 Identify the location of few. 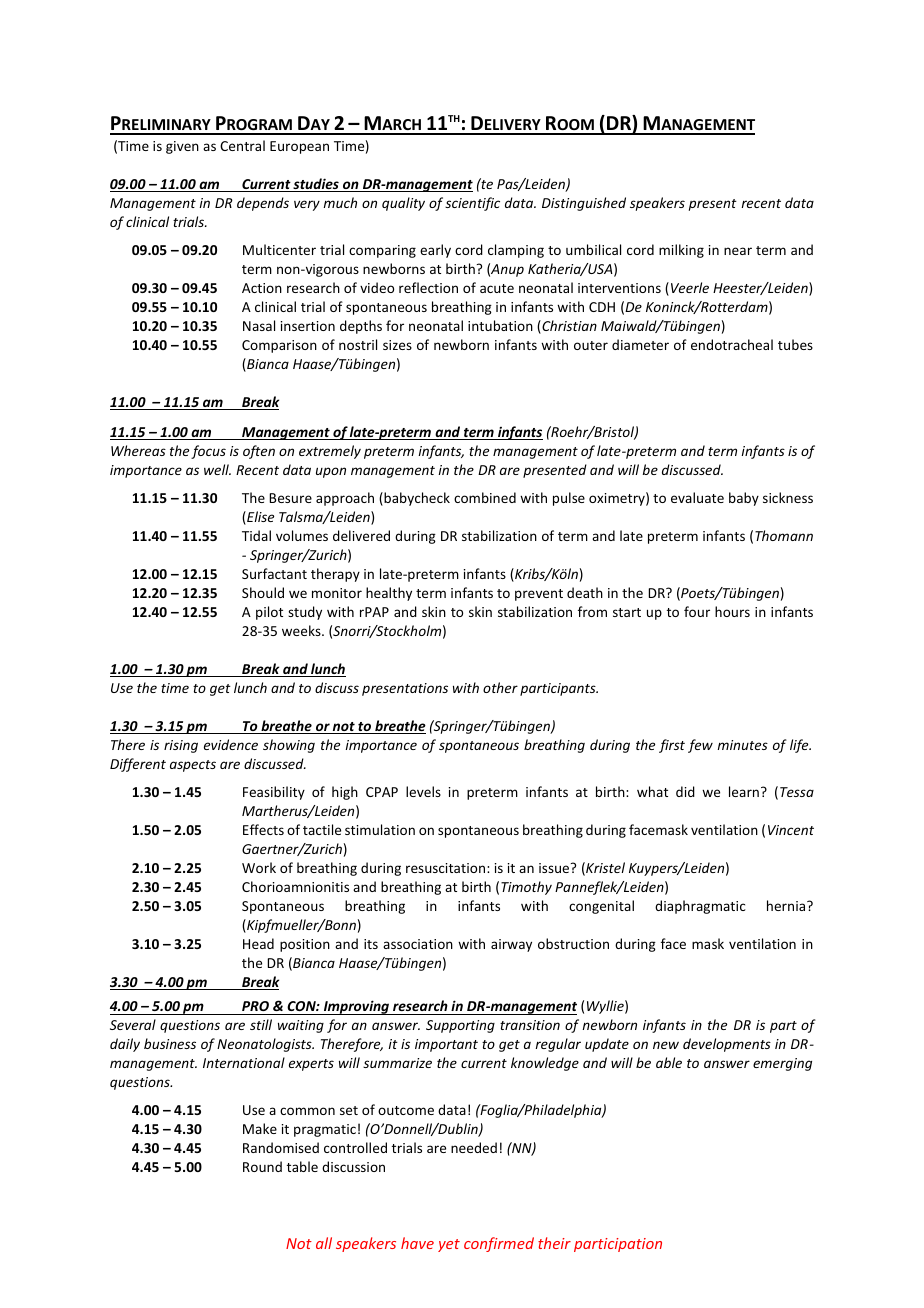
(700, 746).
